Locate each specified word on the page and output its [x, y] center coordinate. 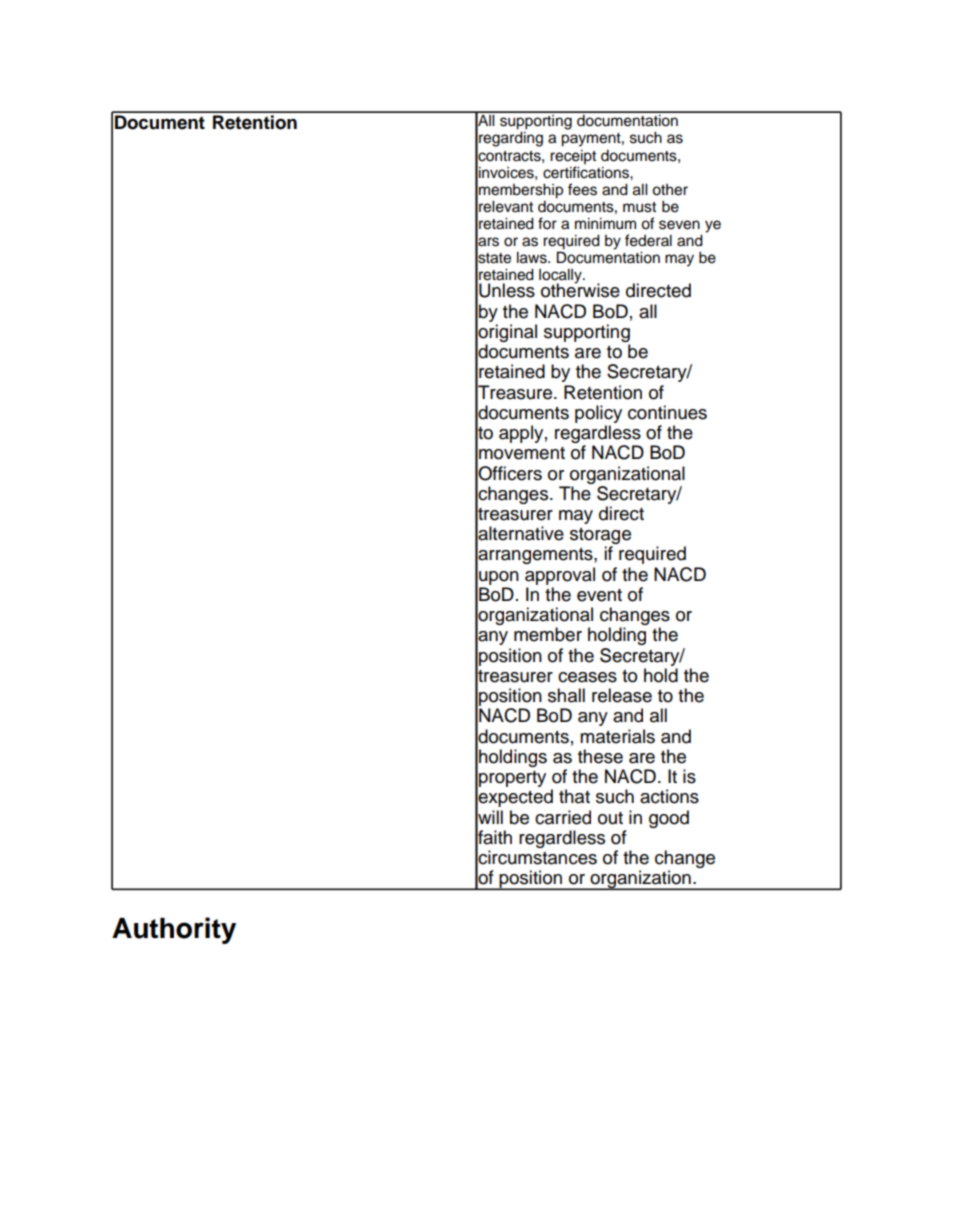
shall [566, 695]
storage [600, 537]
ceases [587, 677]
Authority [174, 930]
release [622, 695]
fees [582, 189]
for [547, 223]
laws [533, 258]
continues [667, 412]
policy [598, 414]
